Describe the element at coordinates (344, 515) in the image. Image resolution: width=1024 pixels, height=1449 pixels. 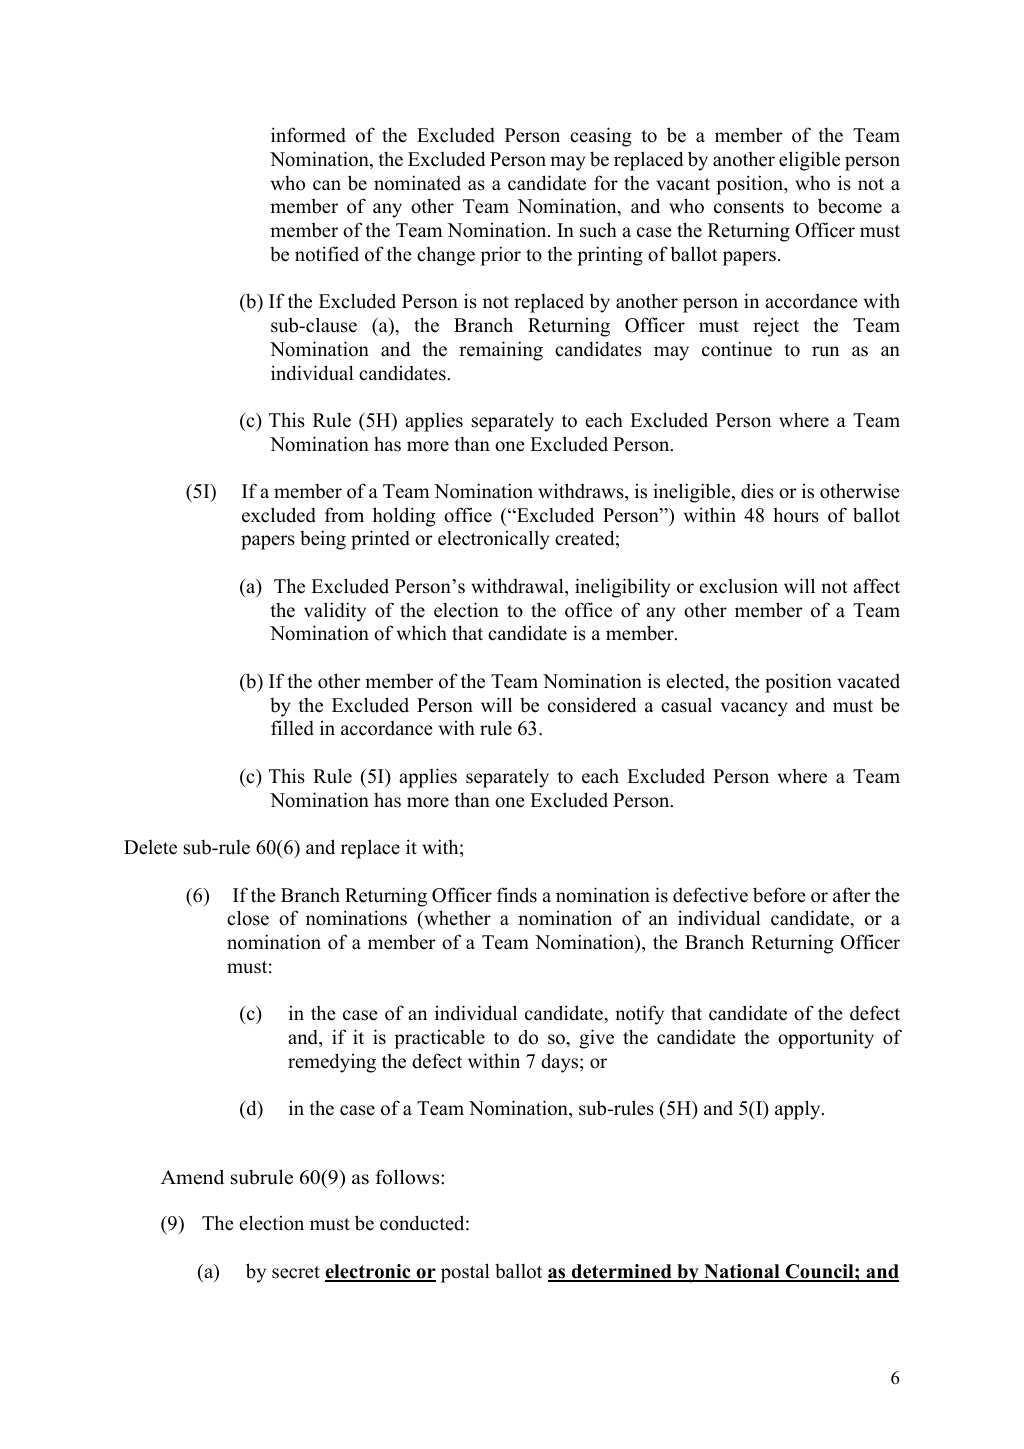
I see `from` at that location.
